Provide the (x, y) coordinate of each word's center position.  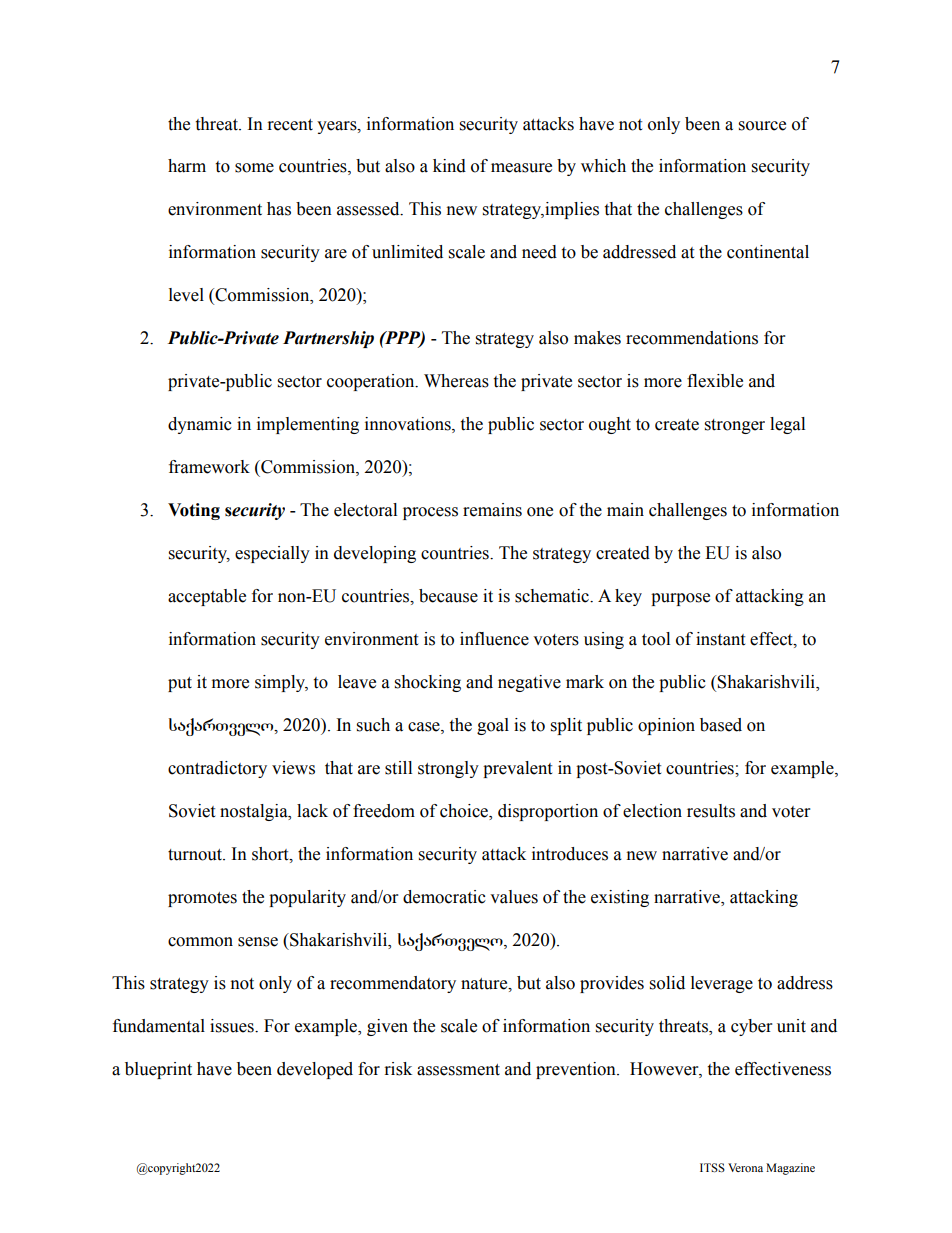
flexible (715, 381)
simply (281, 683)
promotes (202, 899)
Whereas (456, 381)
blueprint (158, 1070)
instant (720, 639)
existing (620, 898)
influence (494, 639)
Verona (745, 1167)
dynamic (200, 425)
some (254, 168)
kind (449, 166)
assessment (458, 1070)
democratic (444, 897)
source (762, 126)
